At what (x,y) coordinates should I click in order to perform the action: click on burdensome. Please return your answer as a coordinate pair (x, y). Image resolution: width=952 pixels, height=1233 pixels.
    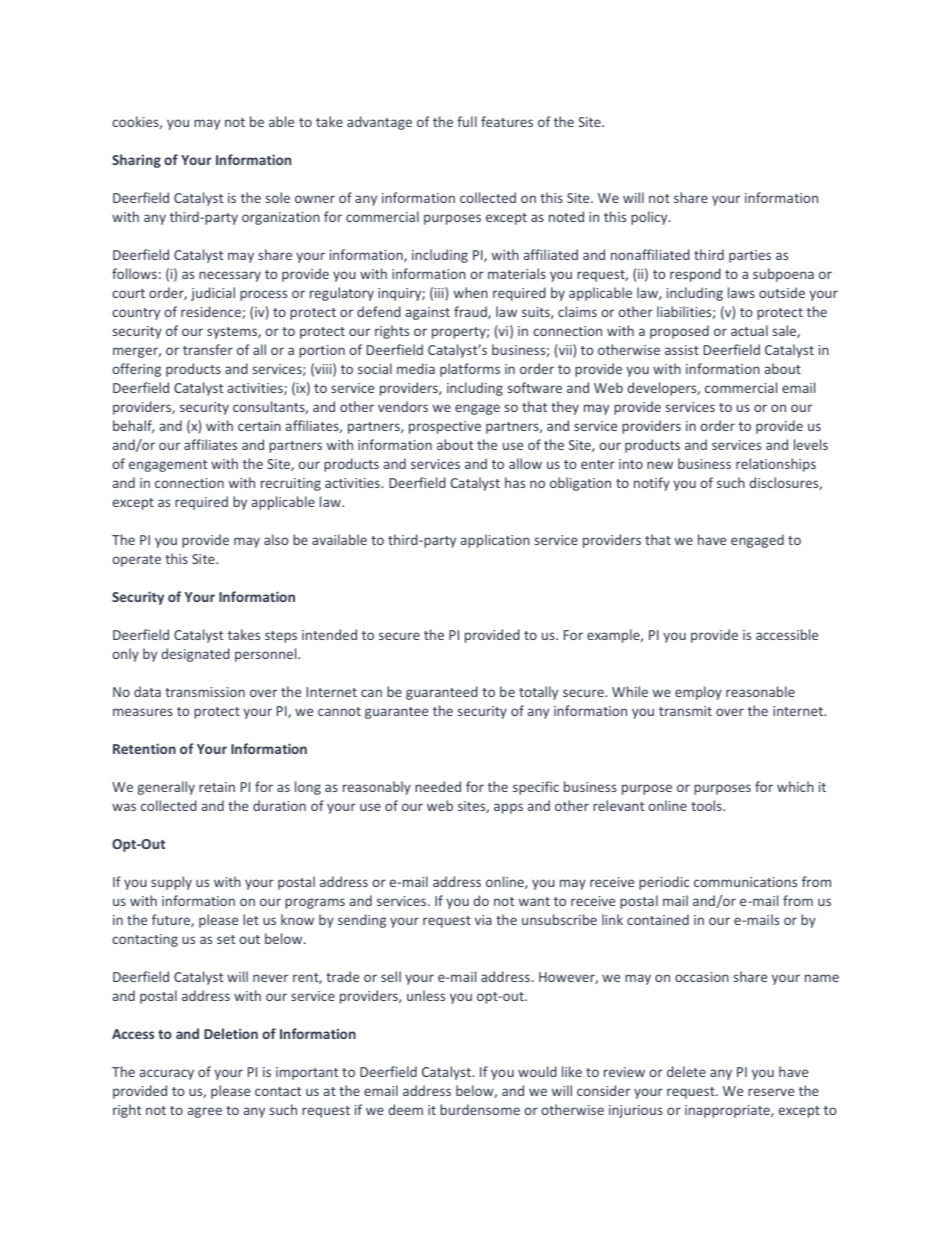
    Looking at the image, I should click on (480, 1109).
